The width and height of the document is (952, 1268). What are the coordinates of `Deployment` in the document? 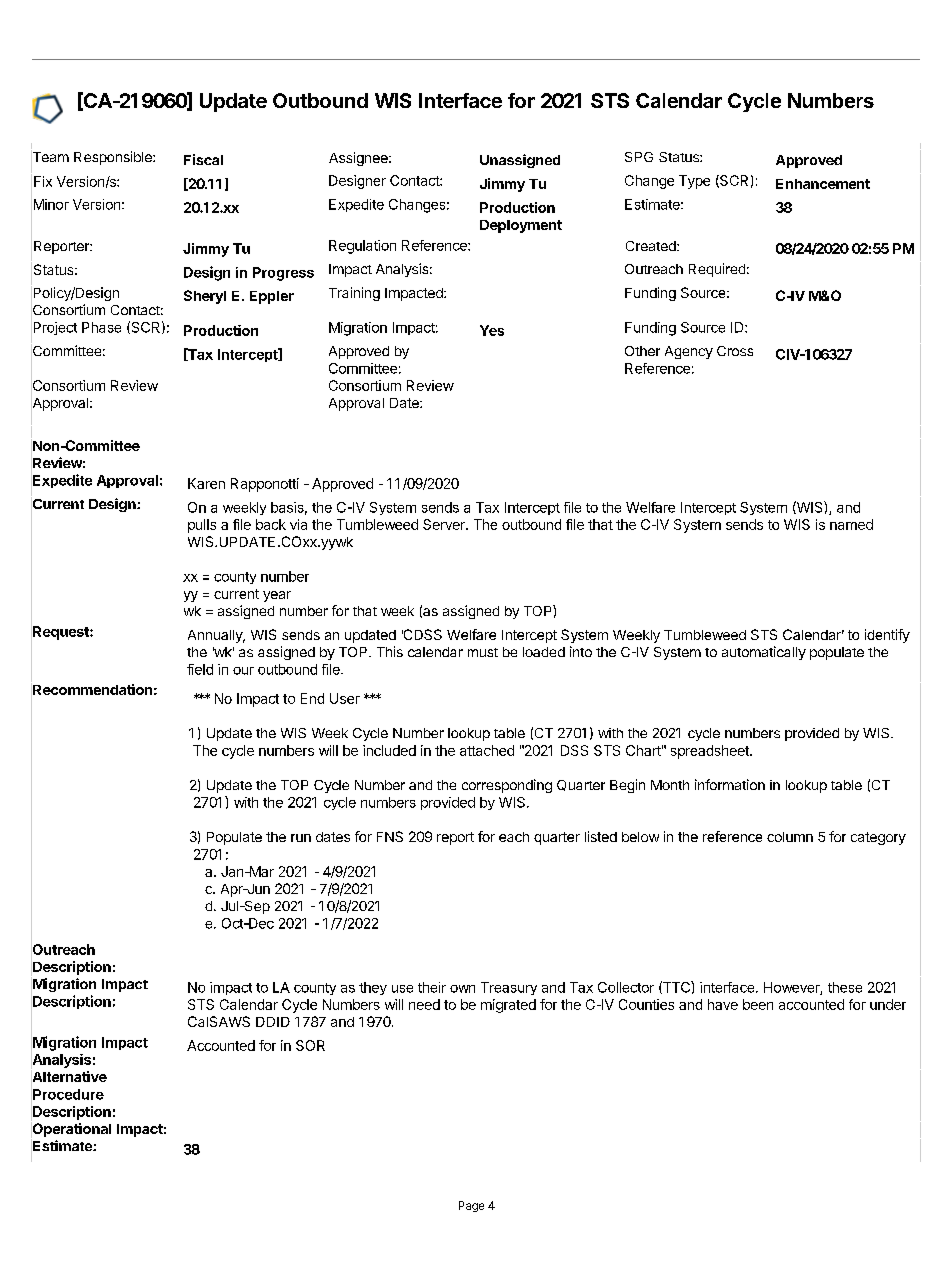 It's located at (521, 226).
